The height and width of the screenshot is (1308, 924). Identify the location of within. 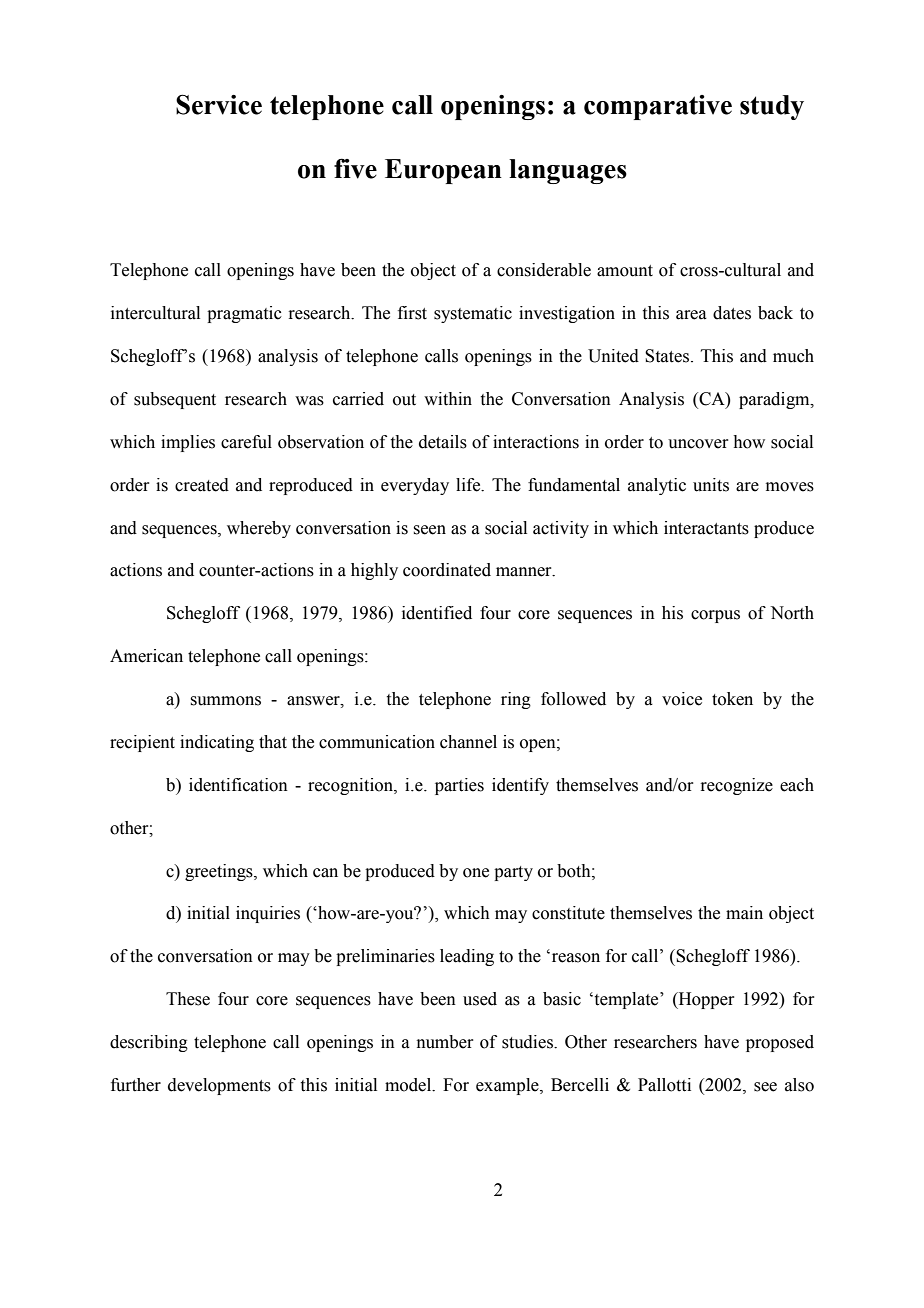
(448, 399).
